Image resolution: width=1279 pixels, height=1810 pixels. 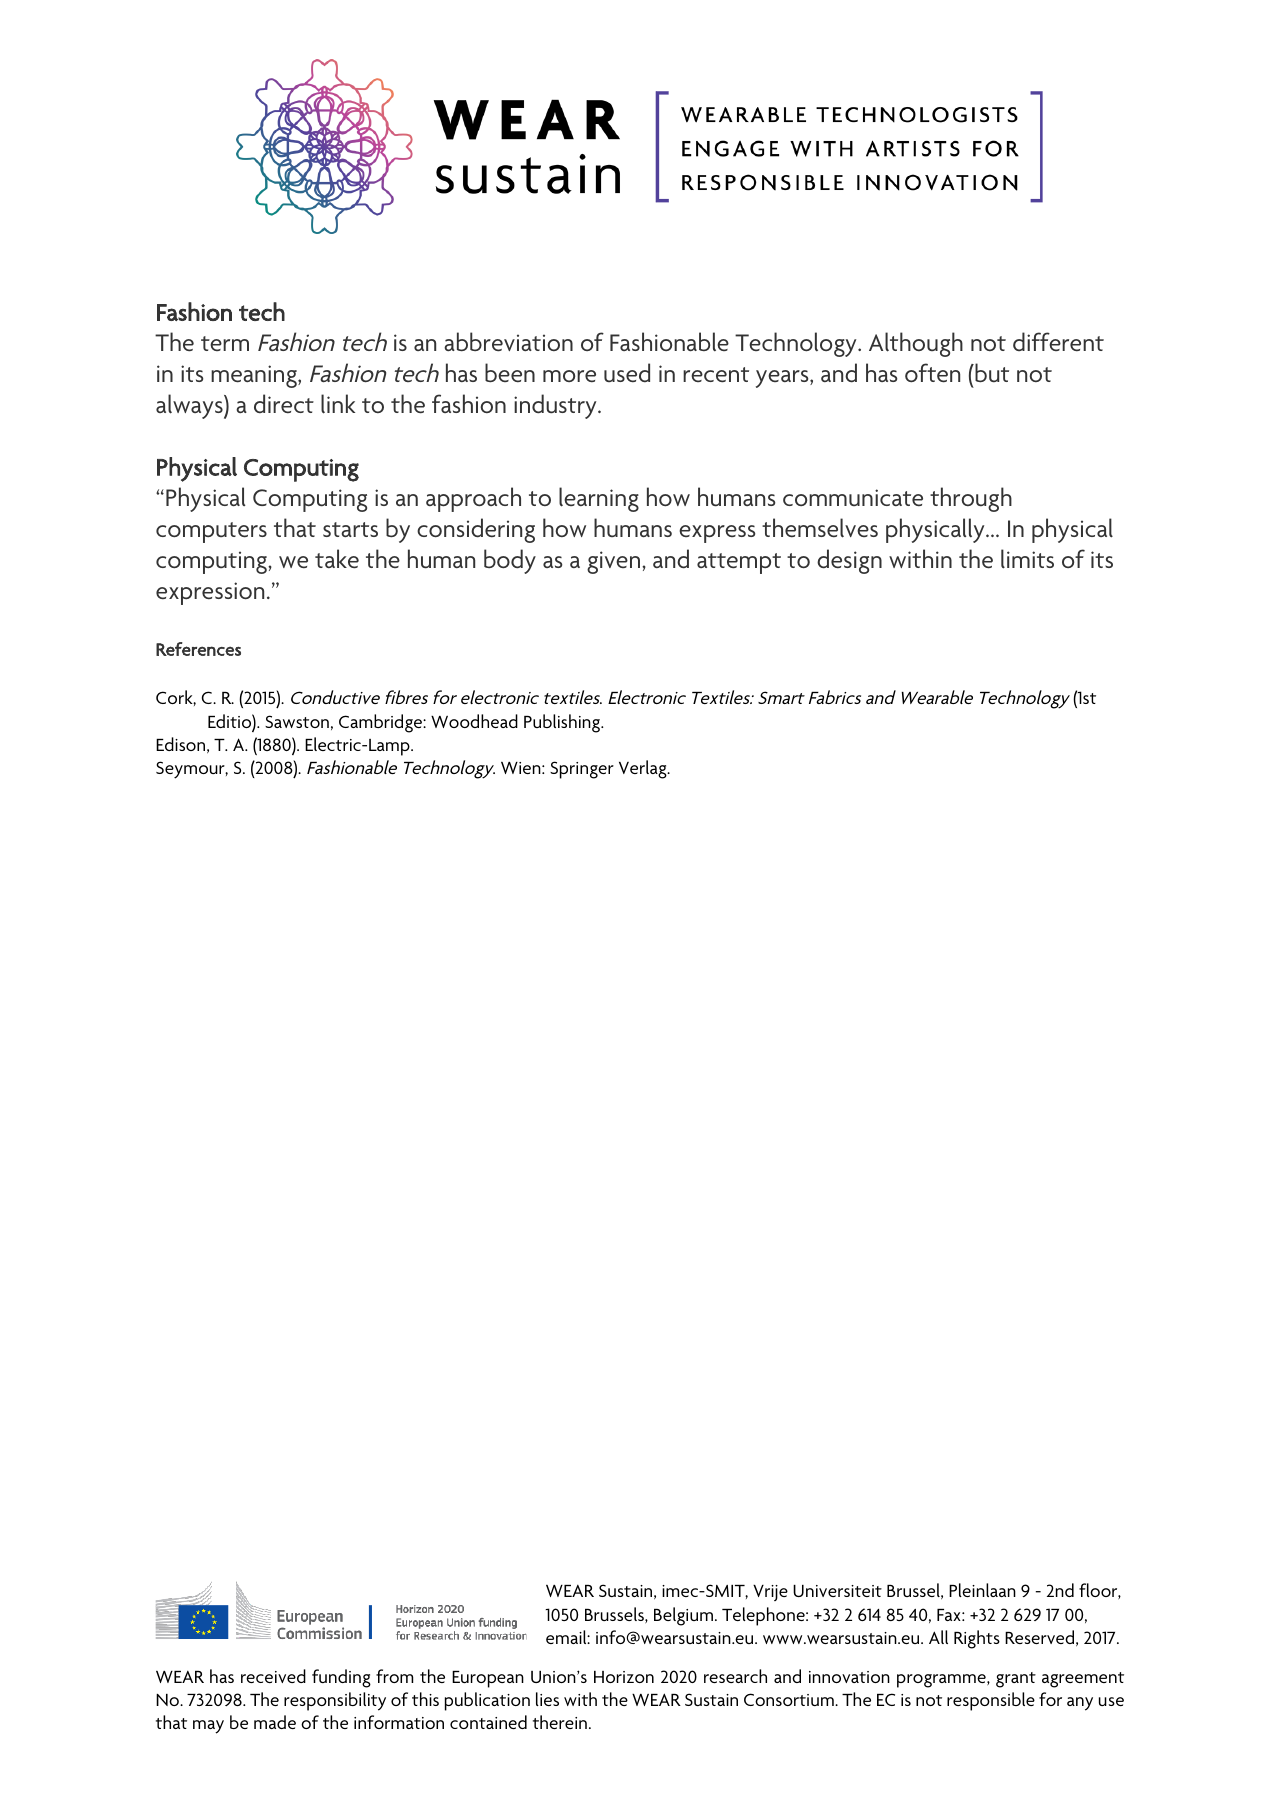 I want to click on Springer, so click(x=582, y=770).
